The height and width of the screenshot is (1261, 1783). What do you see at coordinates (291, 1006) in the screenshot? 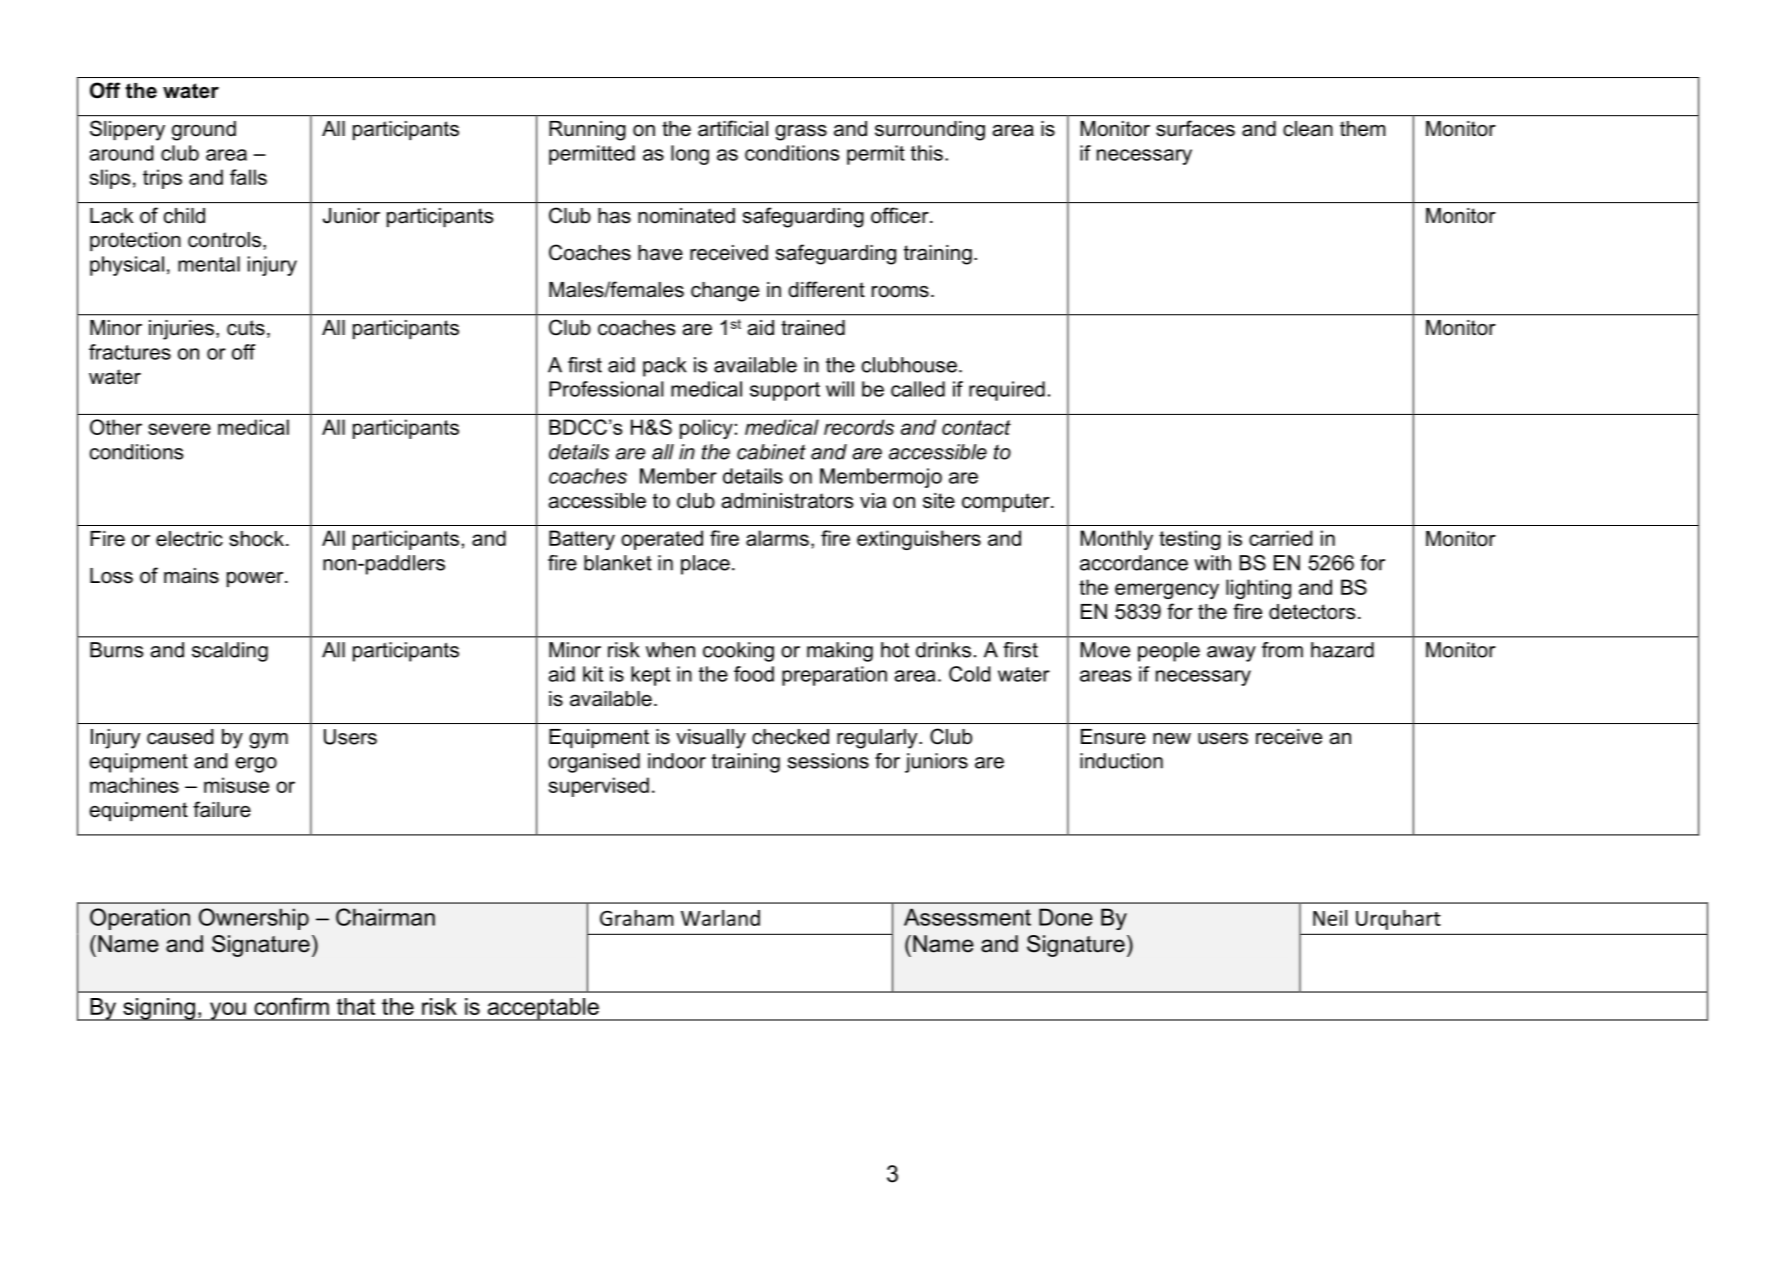
I see `confirm` at bounding box center [291, 1006].
